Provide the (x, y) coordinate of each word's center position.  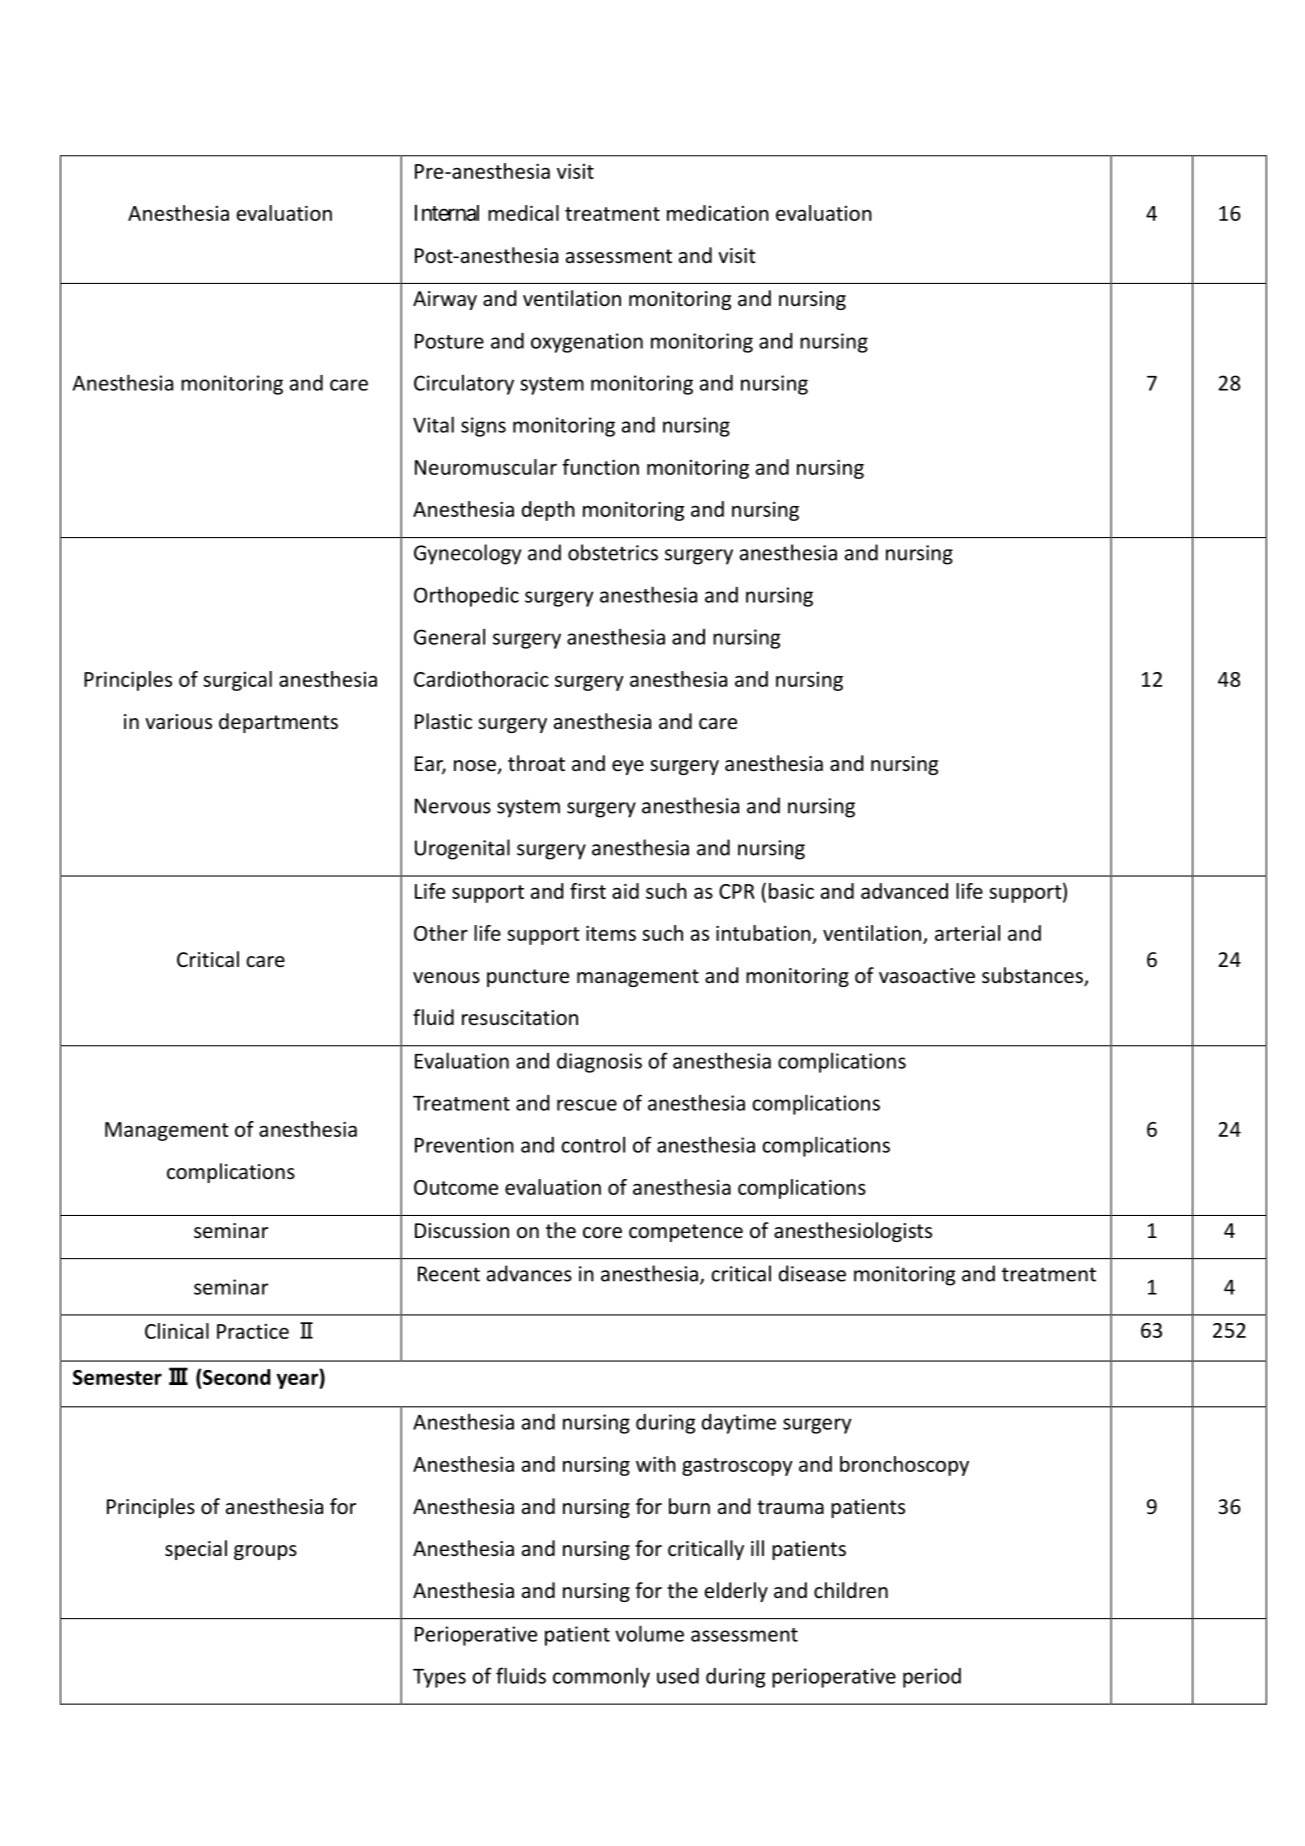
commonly (601, 1677)
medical (523, 213)
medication (718, 213)
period (932, 1678)
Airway (445, 300)
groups (265, 1552)
